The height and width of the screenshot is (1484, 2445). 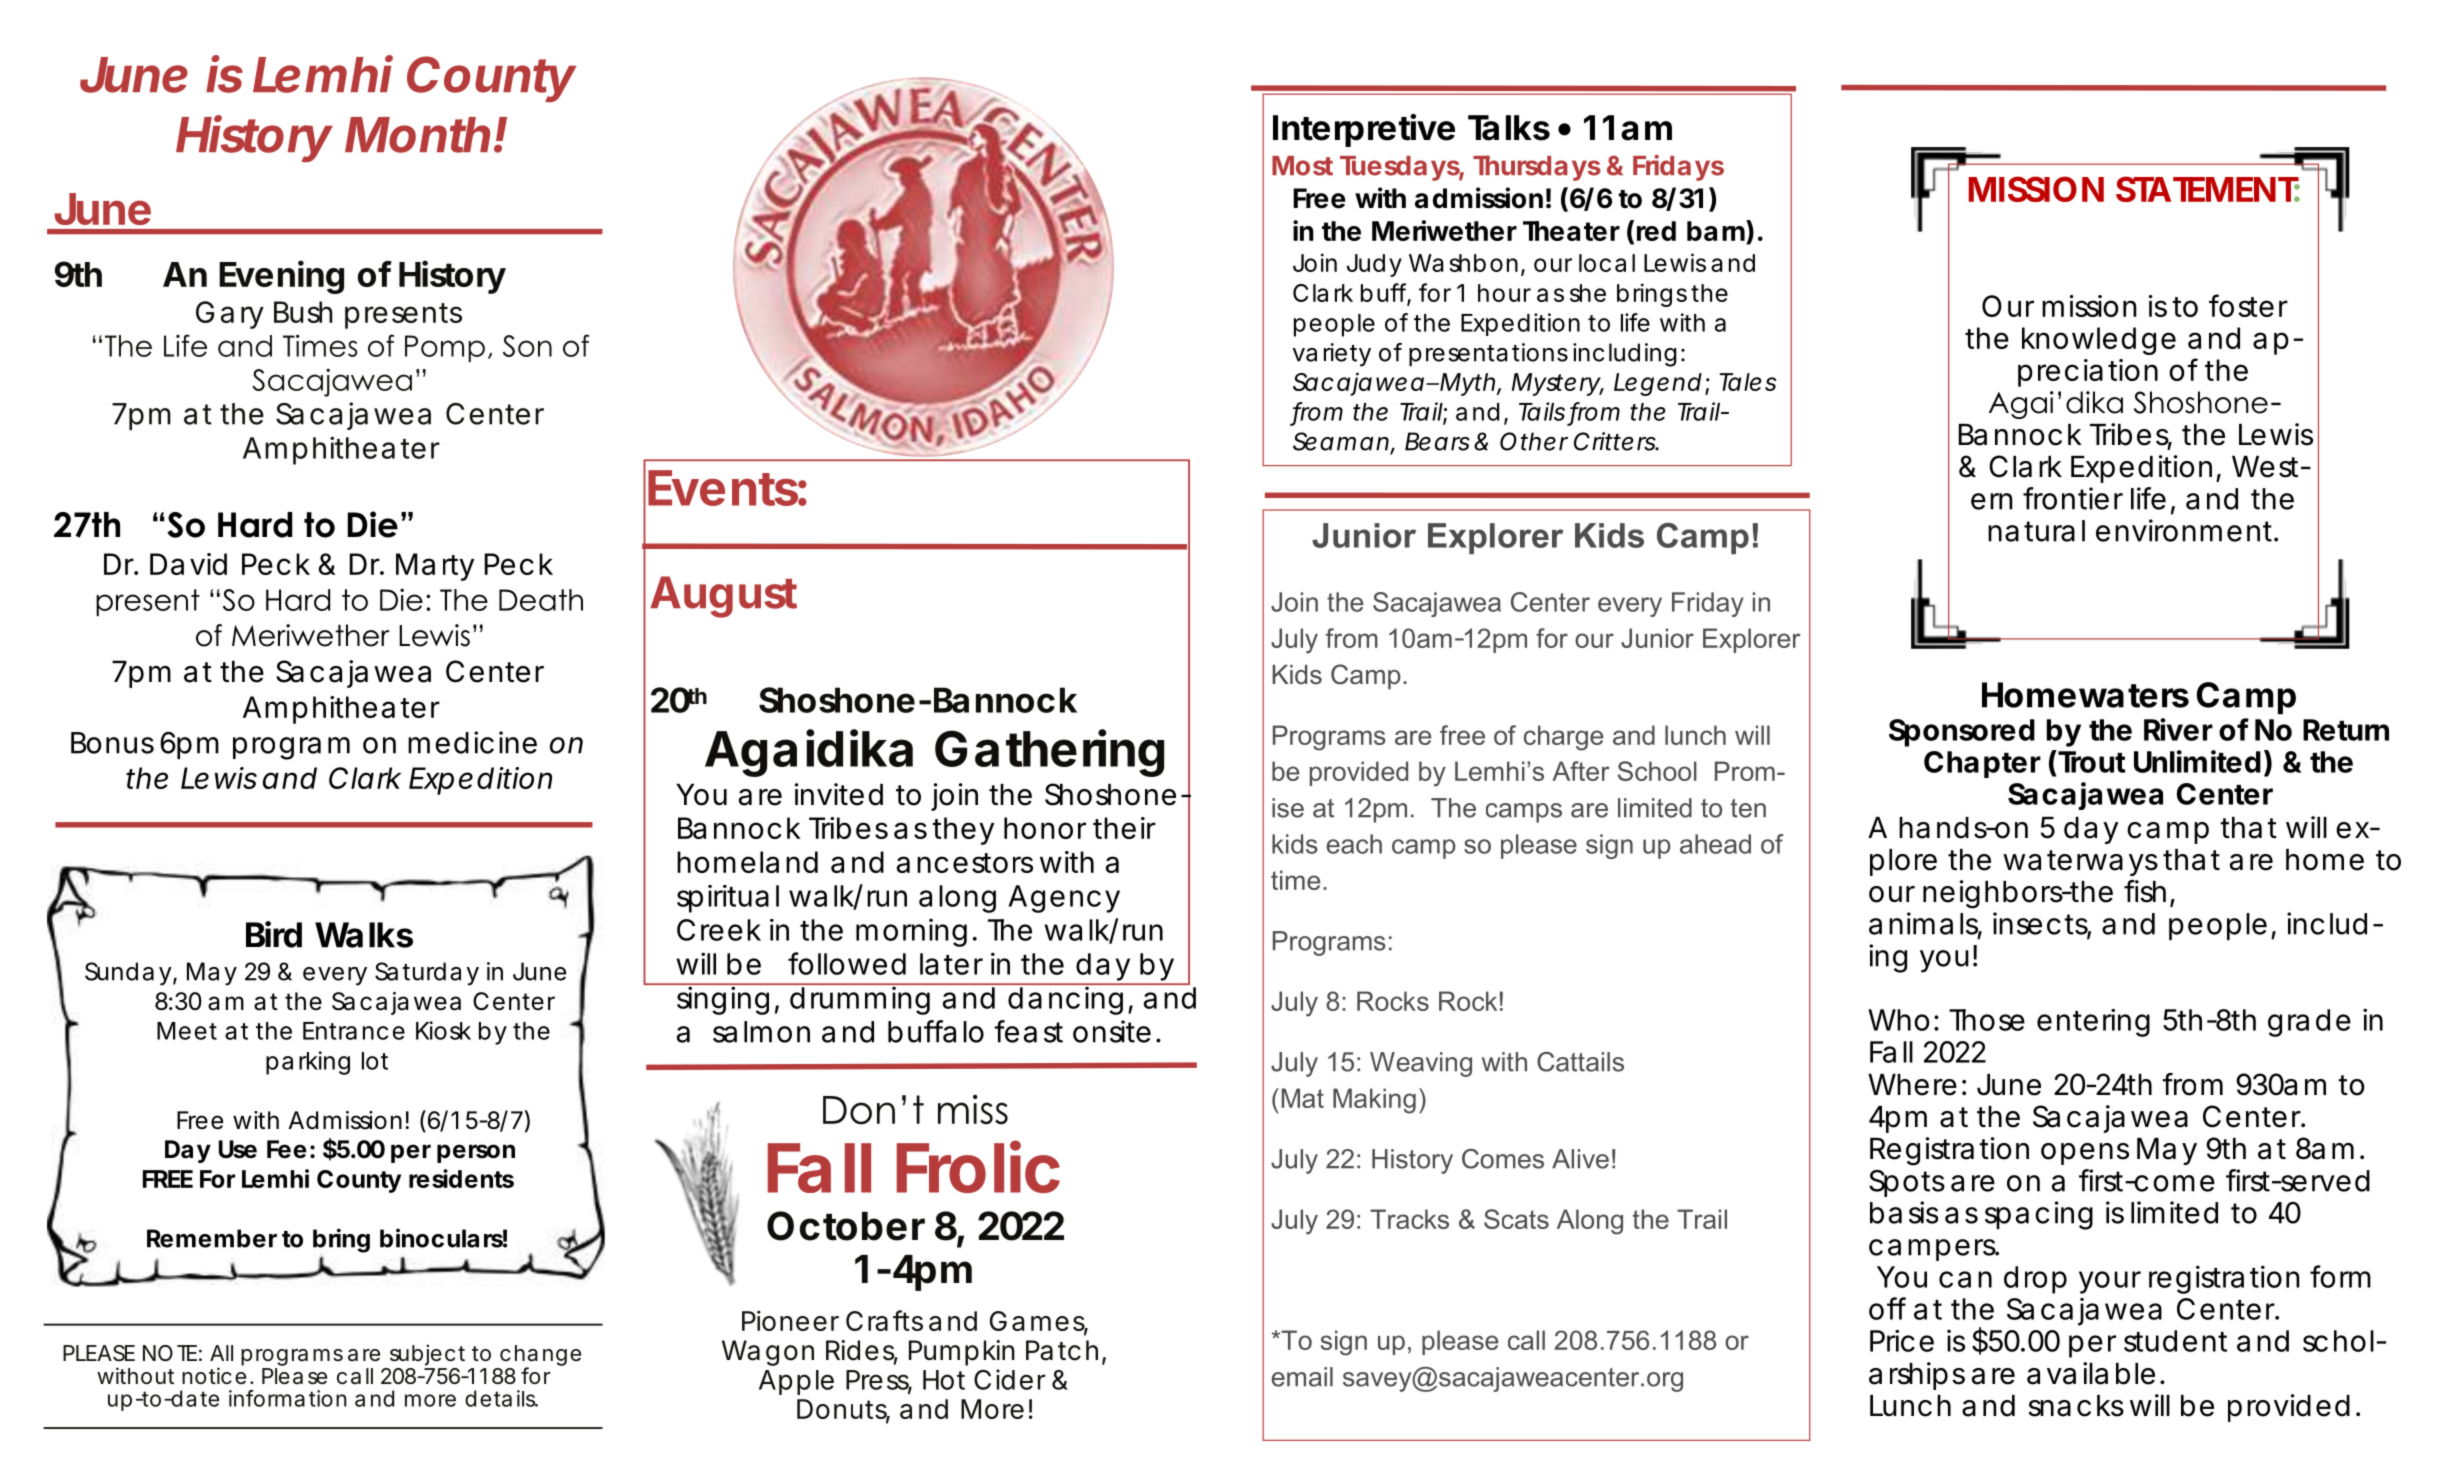 What do you see at coordinates (2076, 1406) in the screenshot?
I see `snacks` at bounding box center [2076, 1406].
